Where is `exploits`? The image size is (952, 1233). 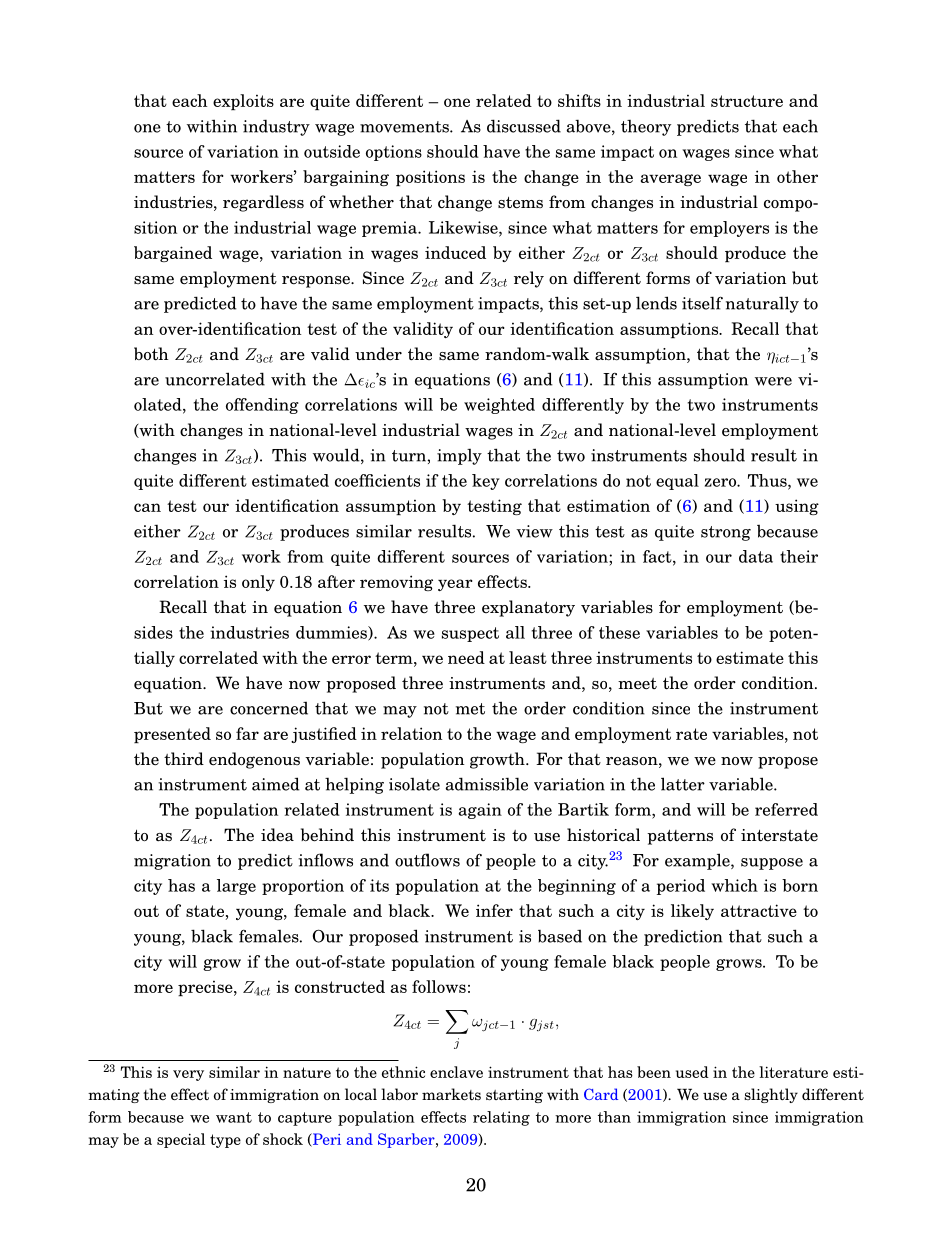 exploits is located at coordinates (243, 102).
